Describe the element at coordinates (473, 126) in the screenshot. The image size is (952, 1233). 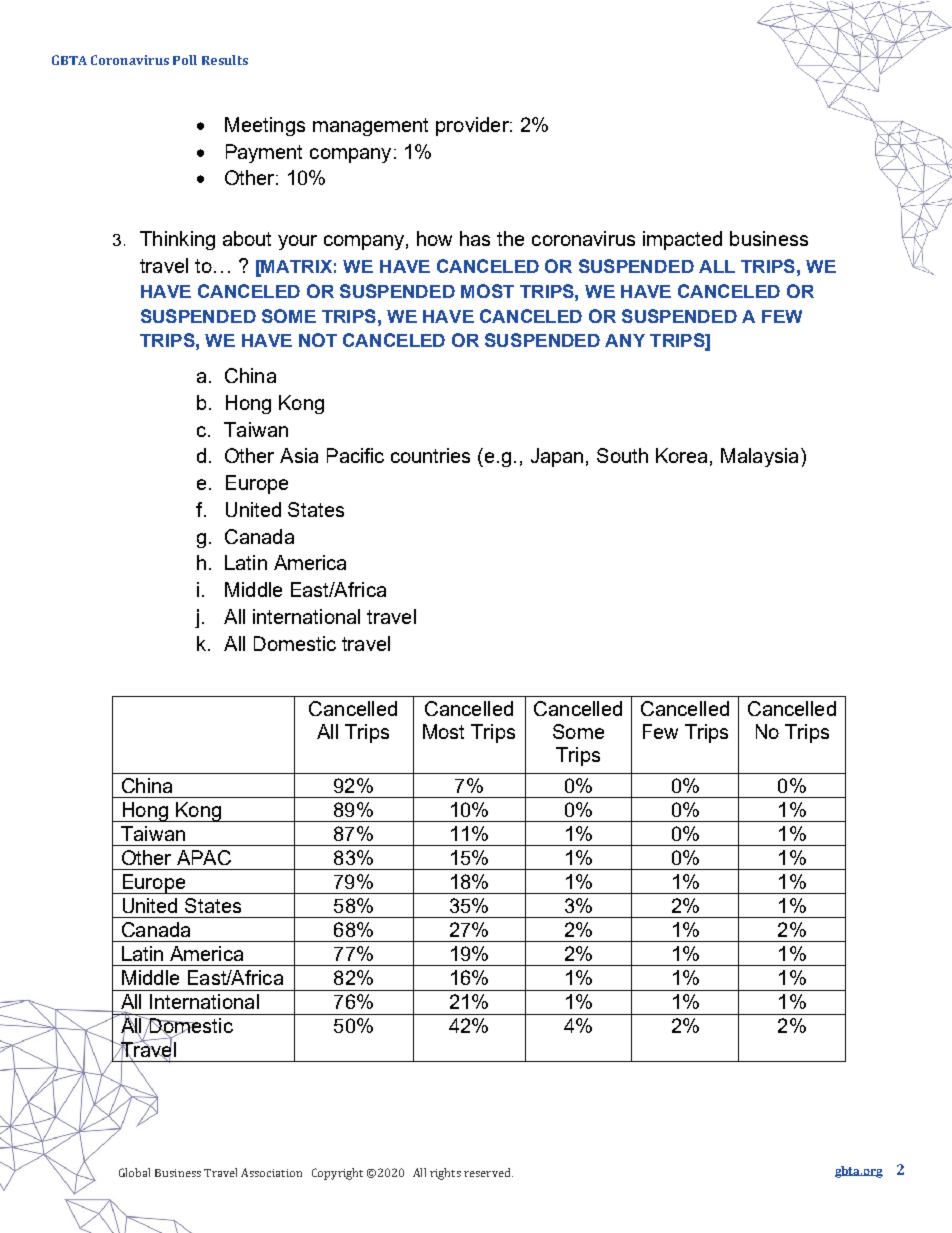
I see `provider` at that location.
